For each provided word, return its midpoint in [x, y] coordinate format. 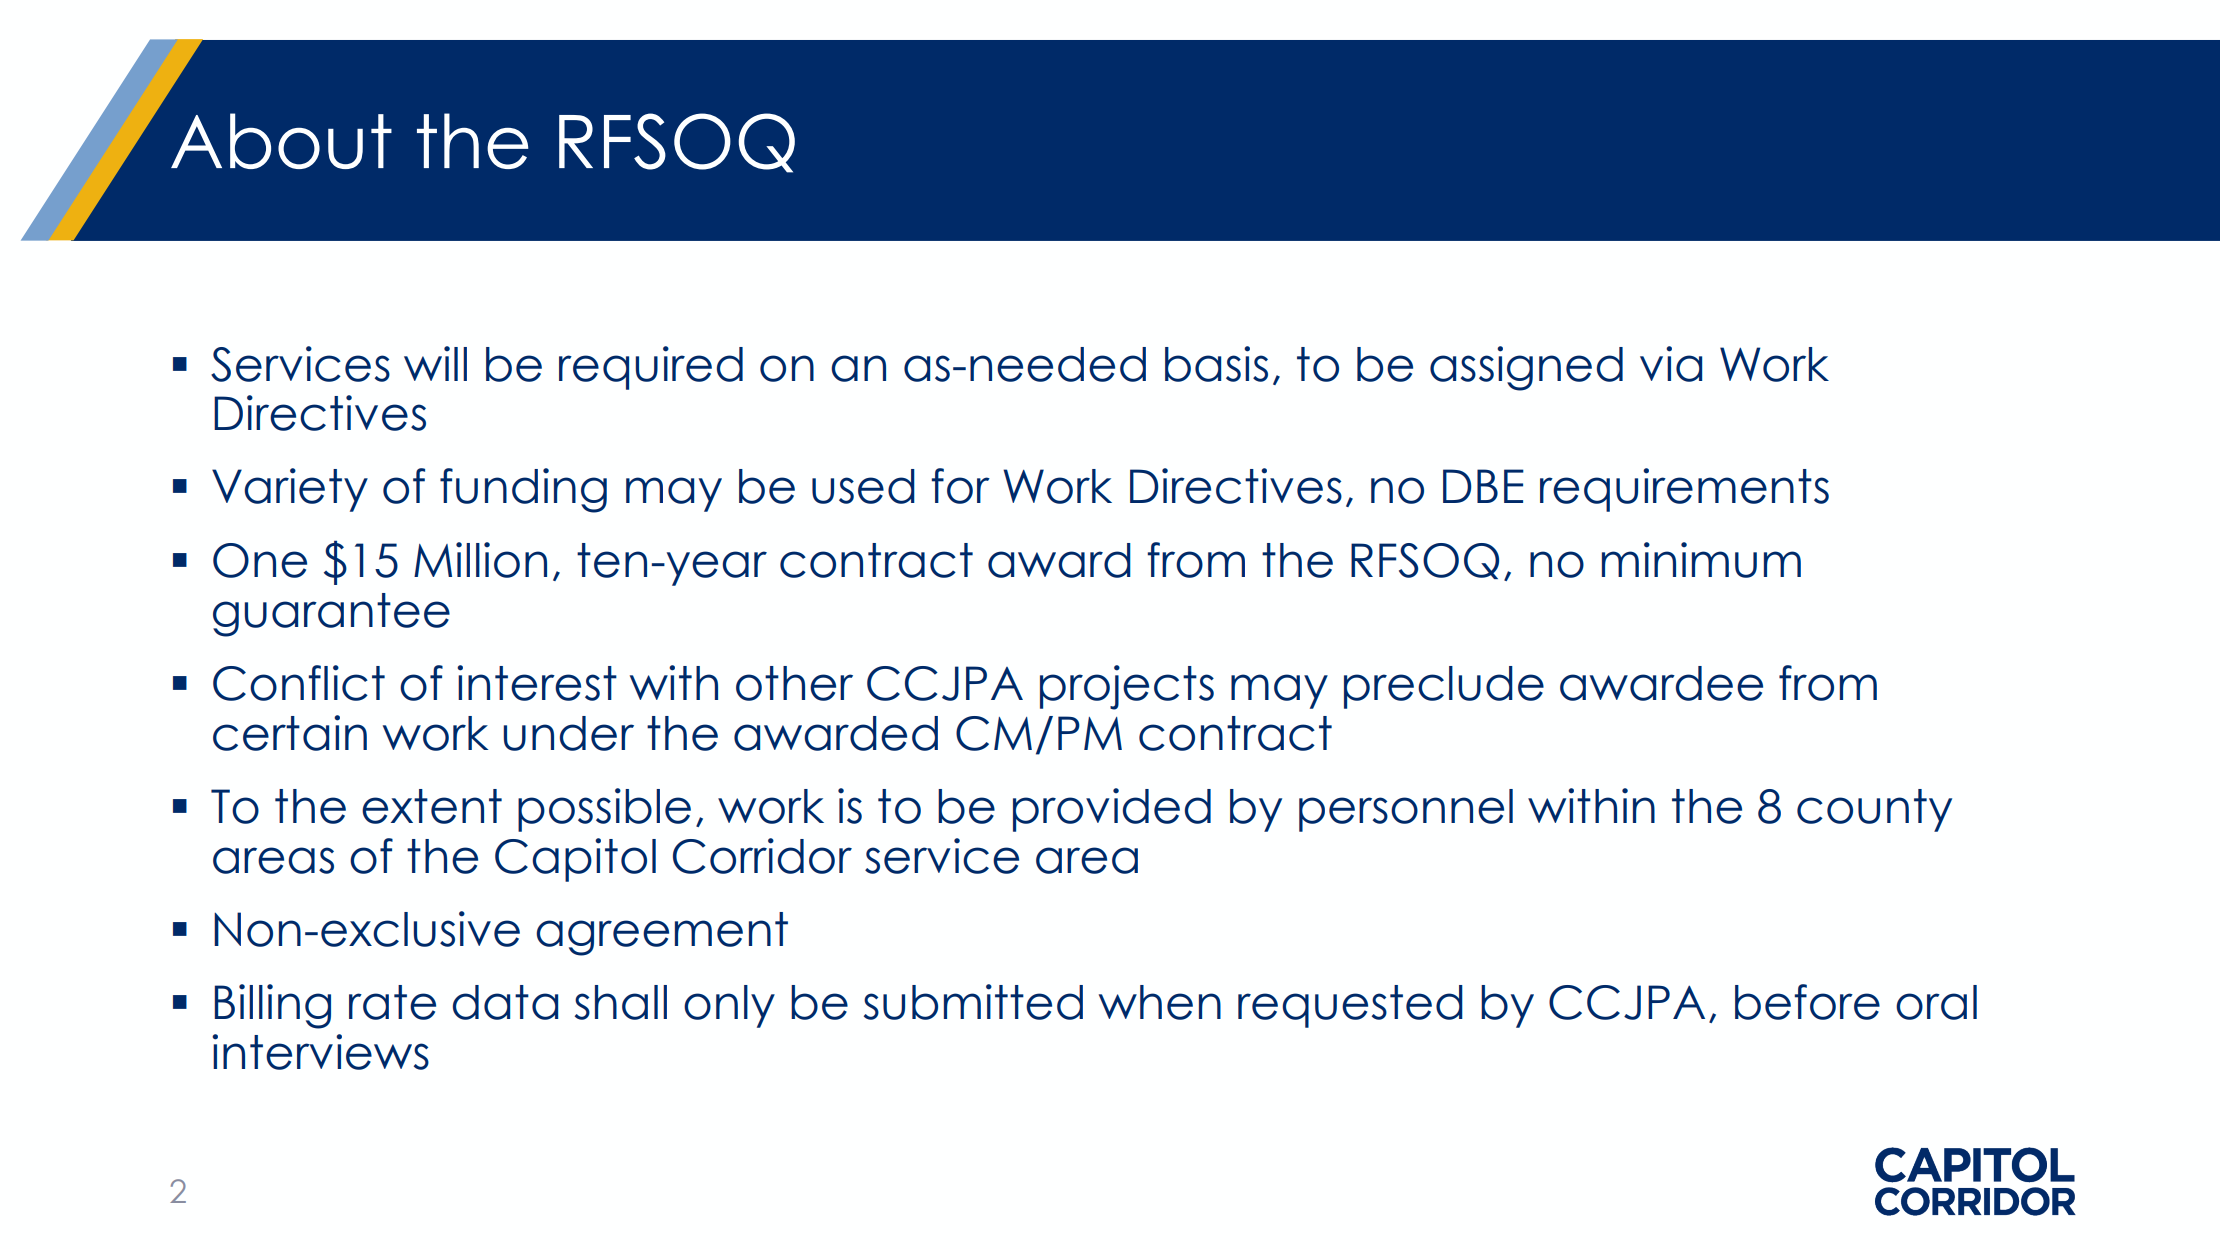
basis [1216, 364]
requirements [1684, 490]
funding [523, 490]
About [281, 141]
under [568, 733]
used [863, 486]
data [505, 1002]
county [1874, 810]
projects [1127, 687]
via [1671, 364]
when [1160, 1002]
